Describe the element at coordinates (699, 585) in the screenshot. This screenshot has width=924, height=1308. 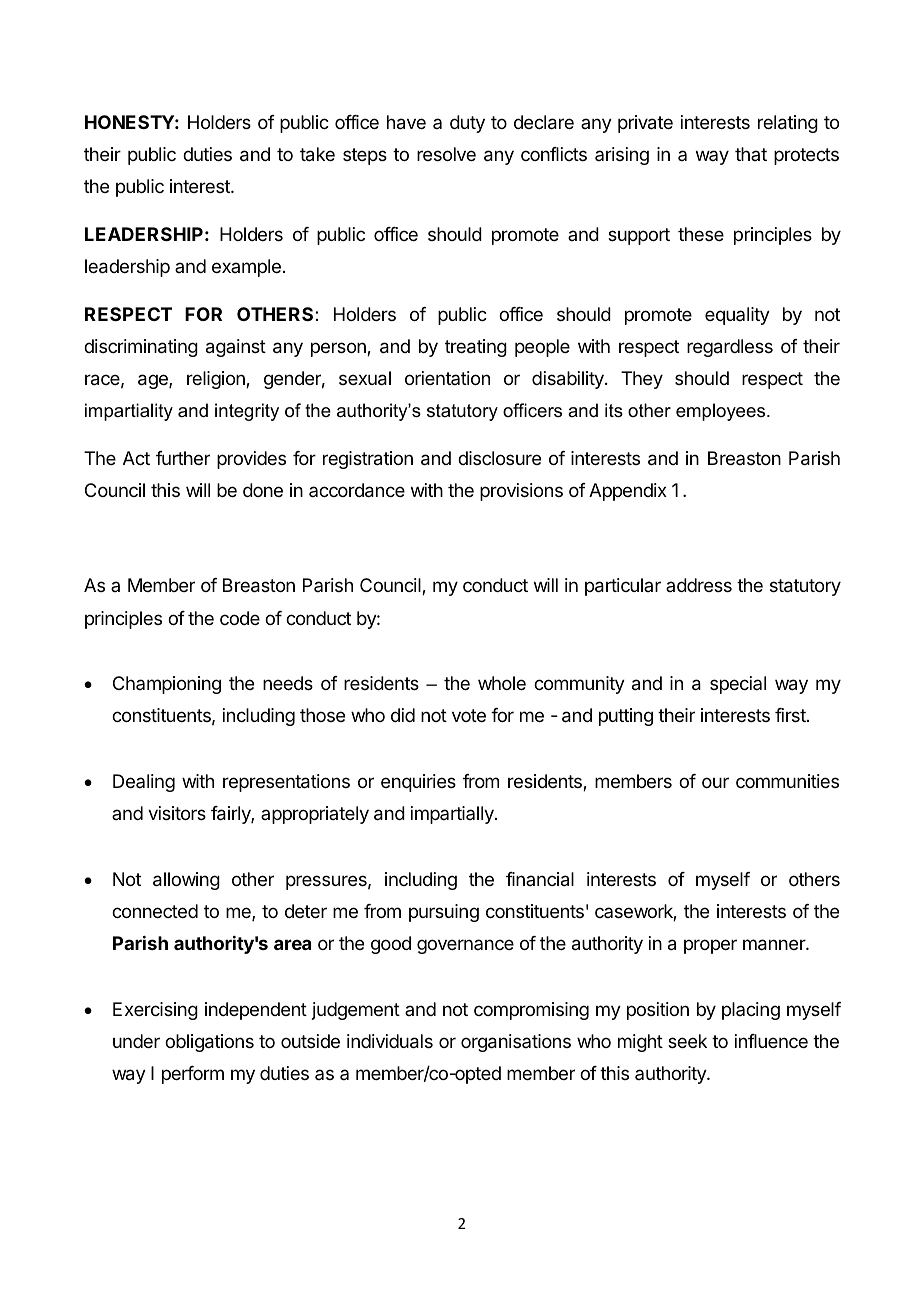
I see `address` at that location.
